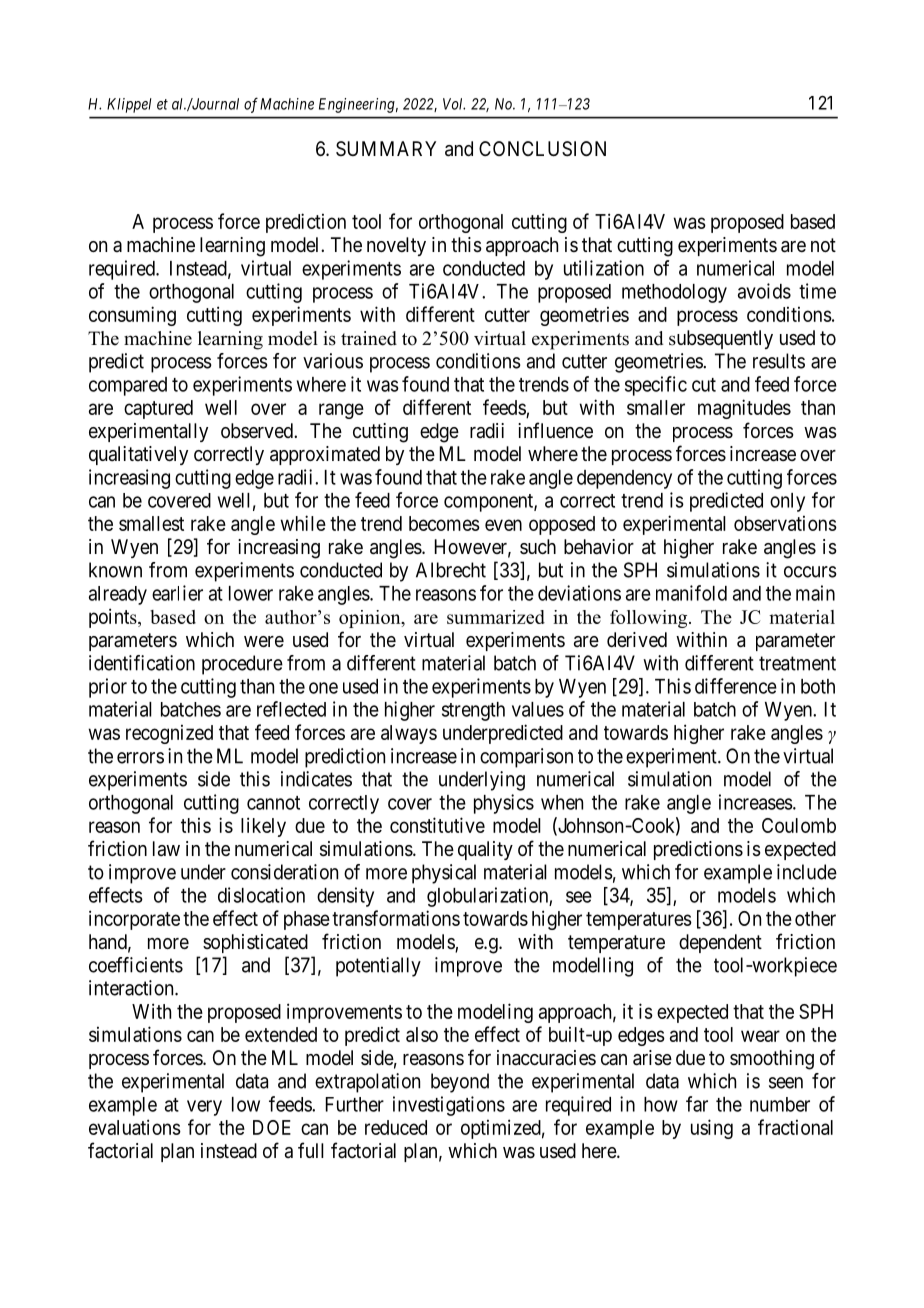  I want to click on earlier, so click(177, 593).
